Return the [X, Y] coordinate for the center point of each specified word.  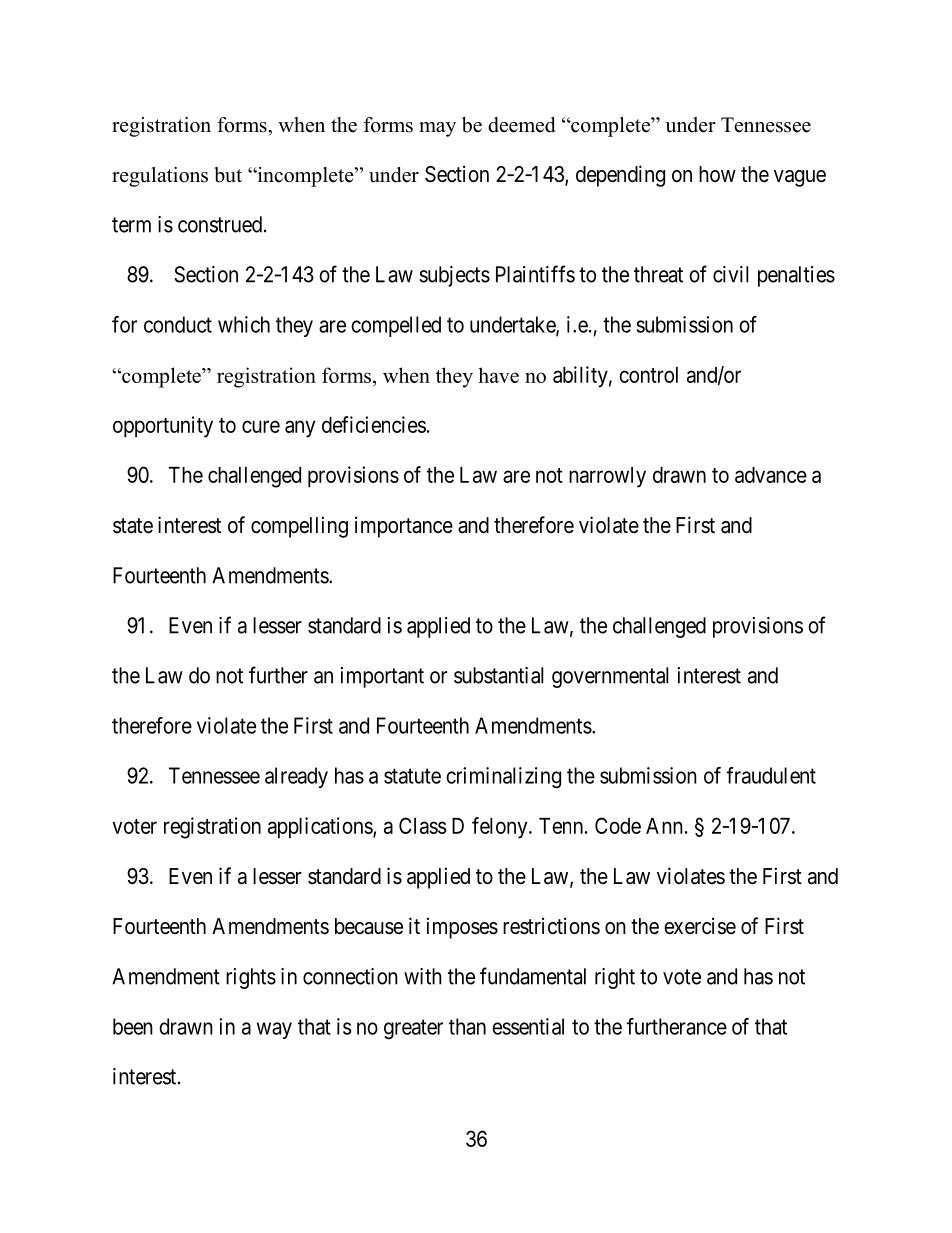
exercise [700, 926]
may [437, 129]
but [228, 175]
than [467, 1026]
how [717, 174]
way [274, 1030]
